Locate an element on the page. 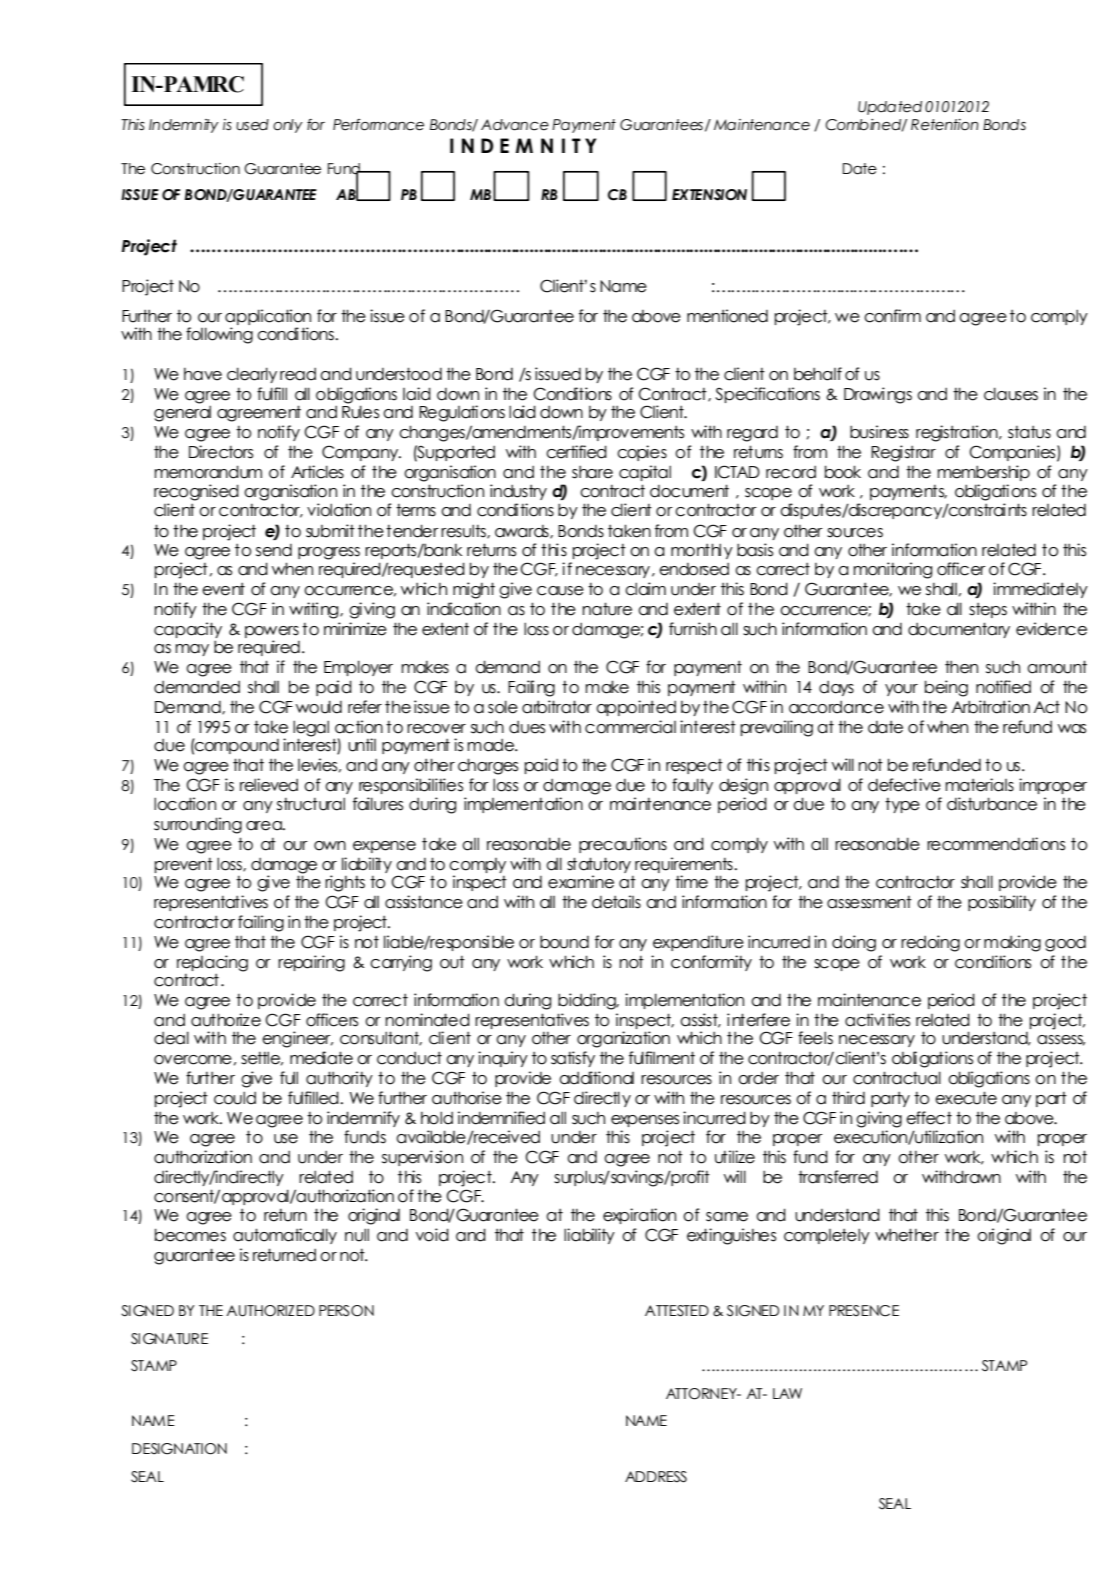 The image size is (1120, 1584). Retention is located at coordinates (945, 125).
